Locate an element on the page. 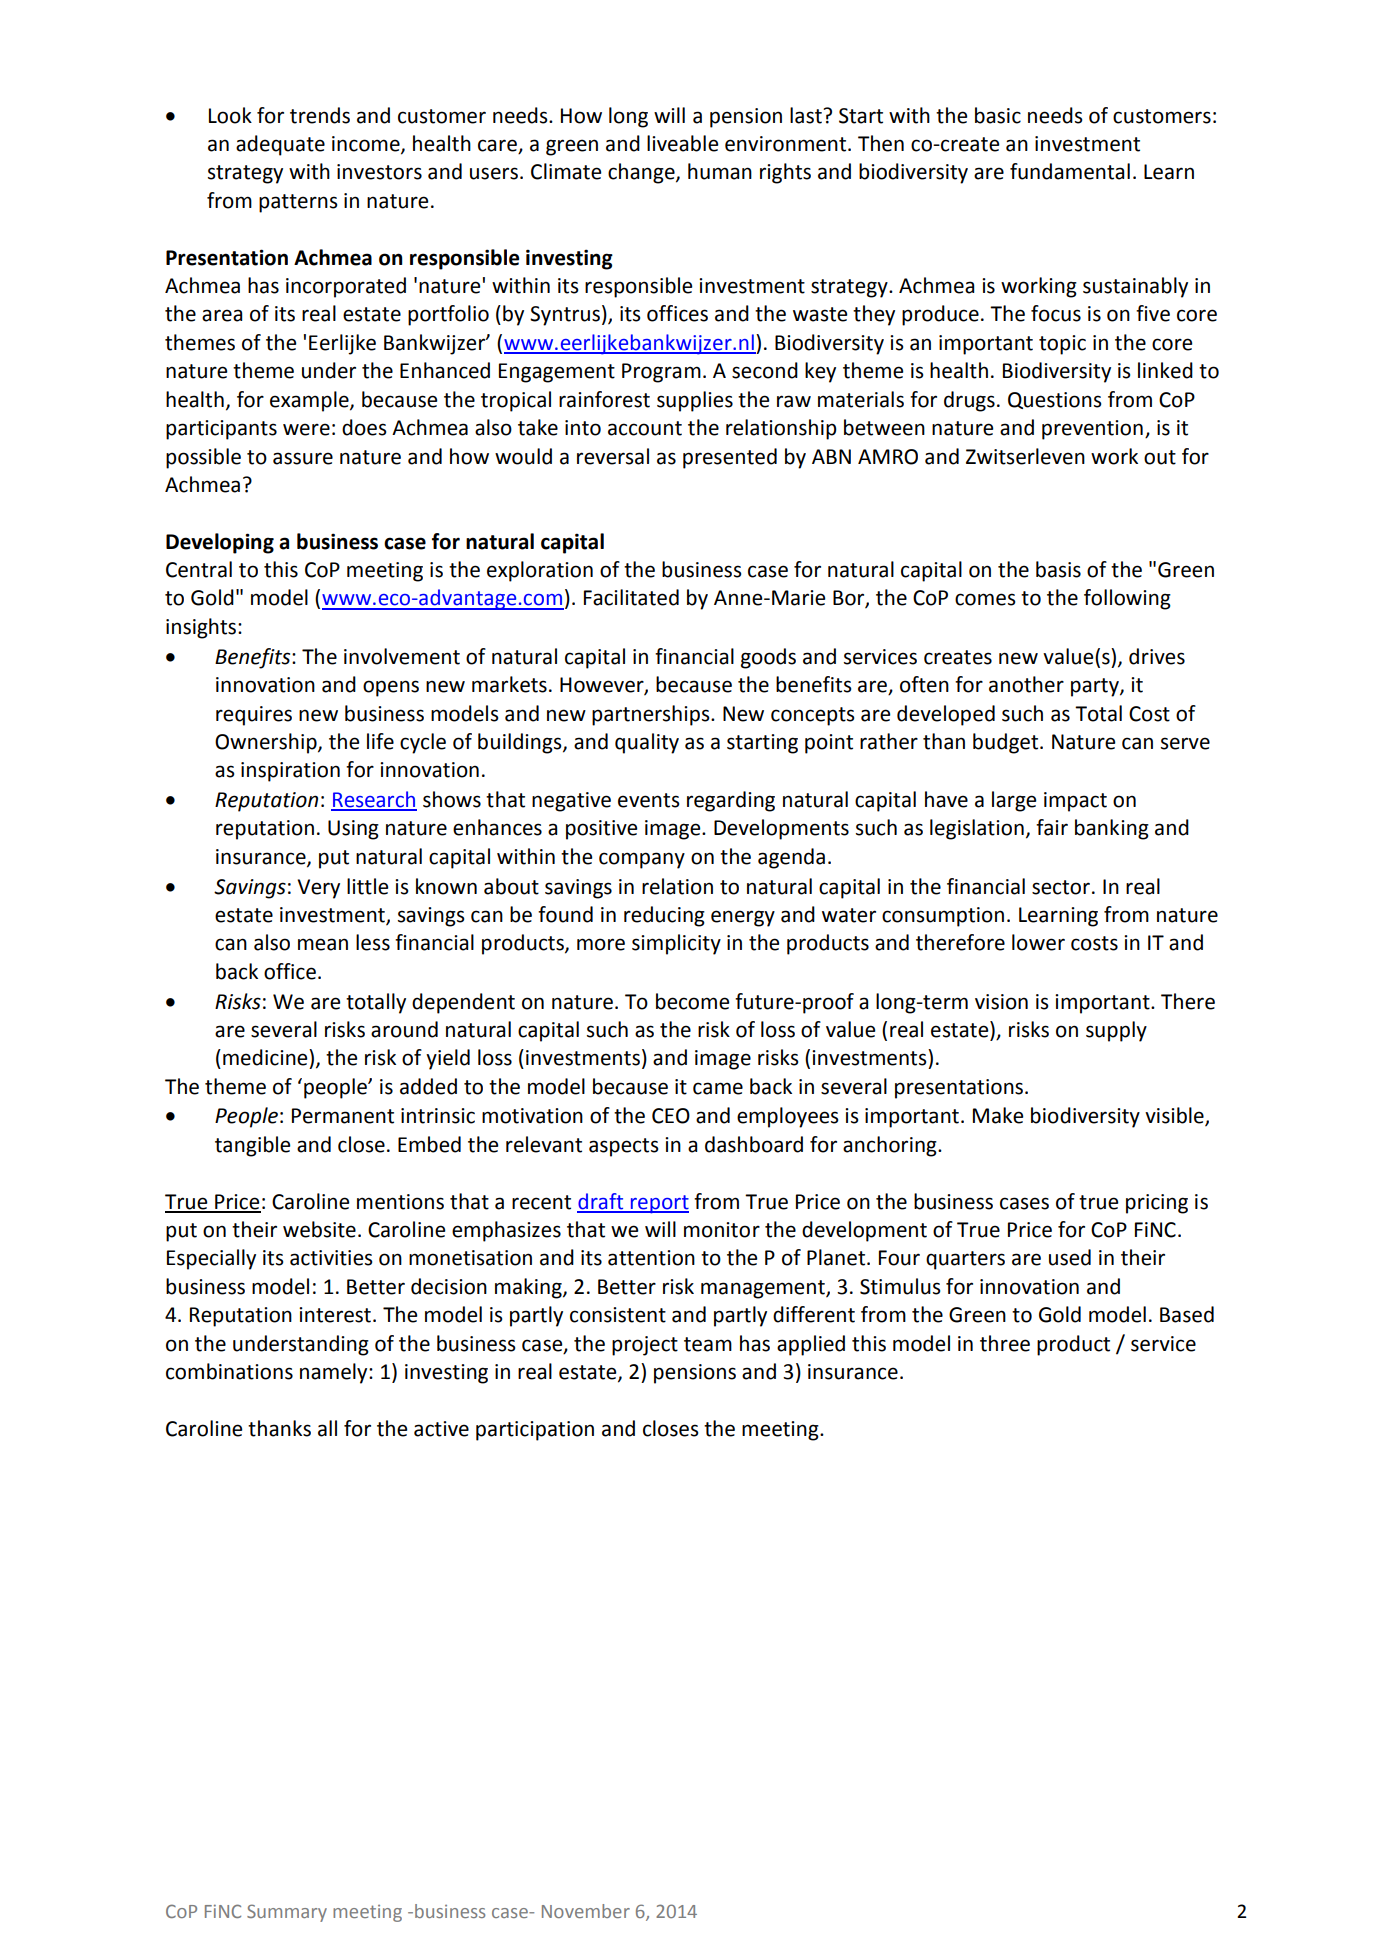 This image has height=1960, width=1386. party is located at coordinates (1096, 687).
